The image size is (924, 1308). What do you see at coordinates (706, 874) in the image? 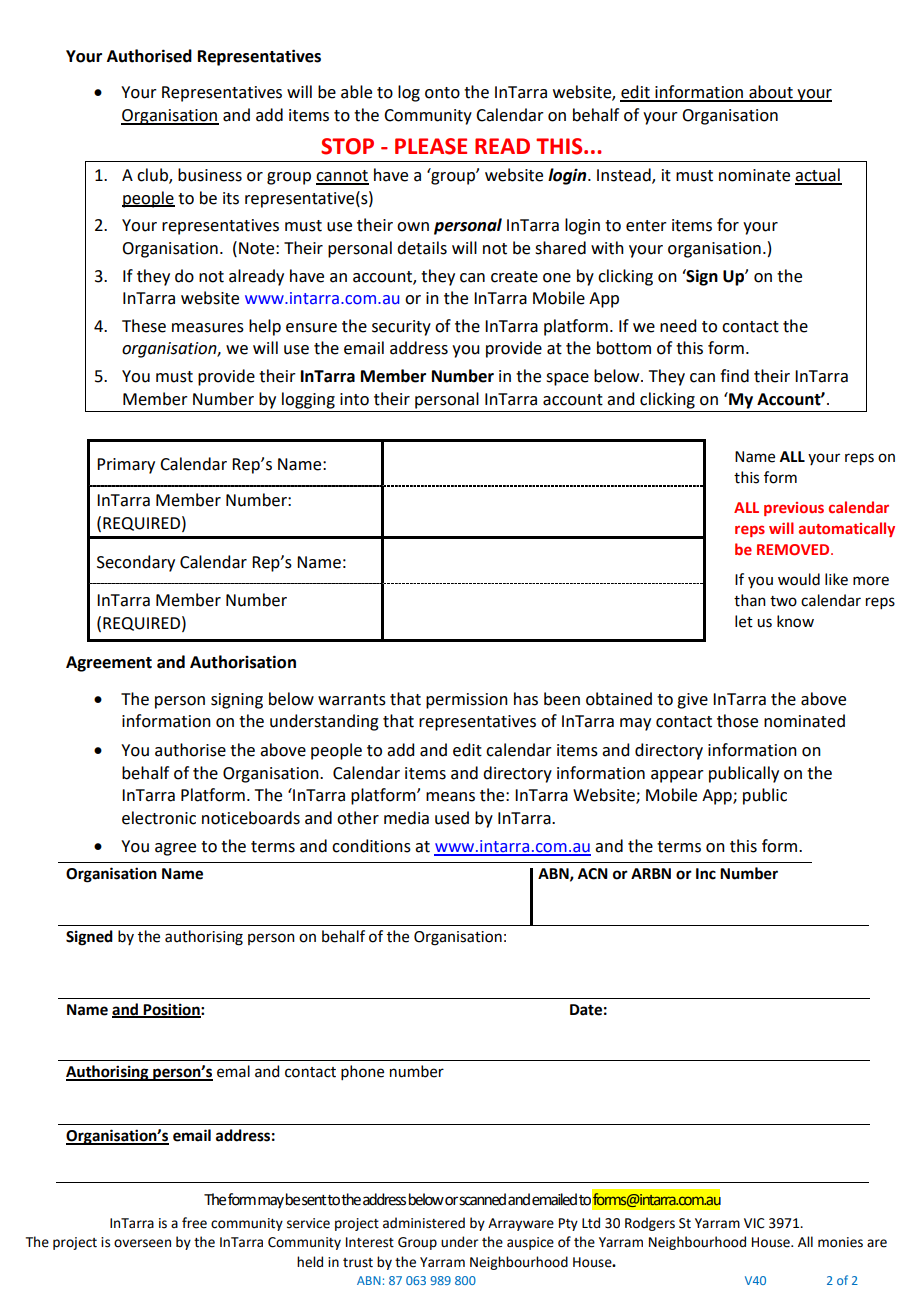
I see `Inc` at bounding box center [706, 874].
